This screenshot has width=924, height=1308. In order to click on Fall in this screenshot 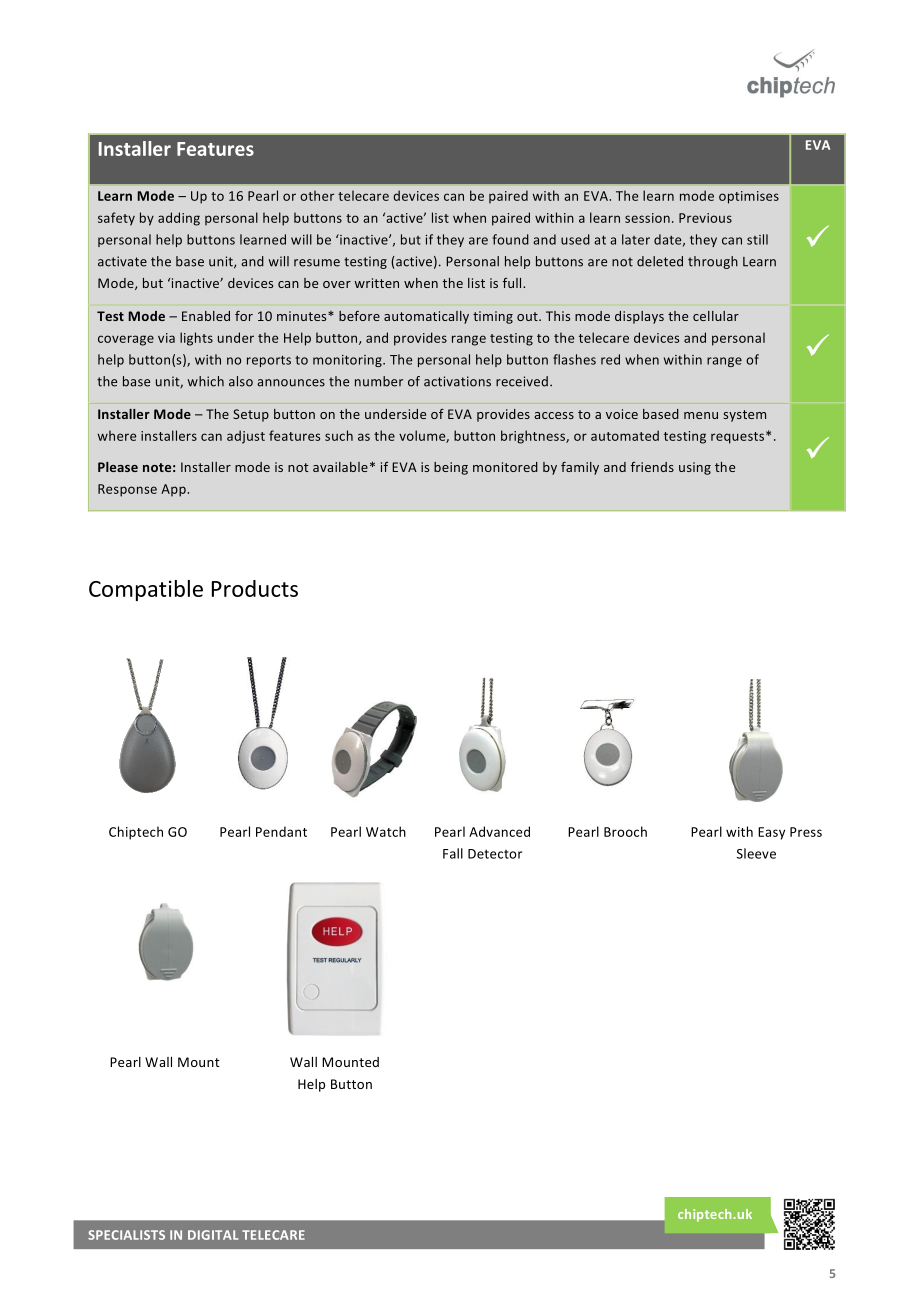, I will do `click(453, 853)`.
